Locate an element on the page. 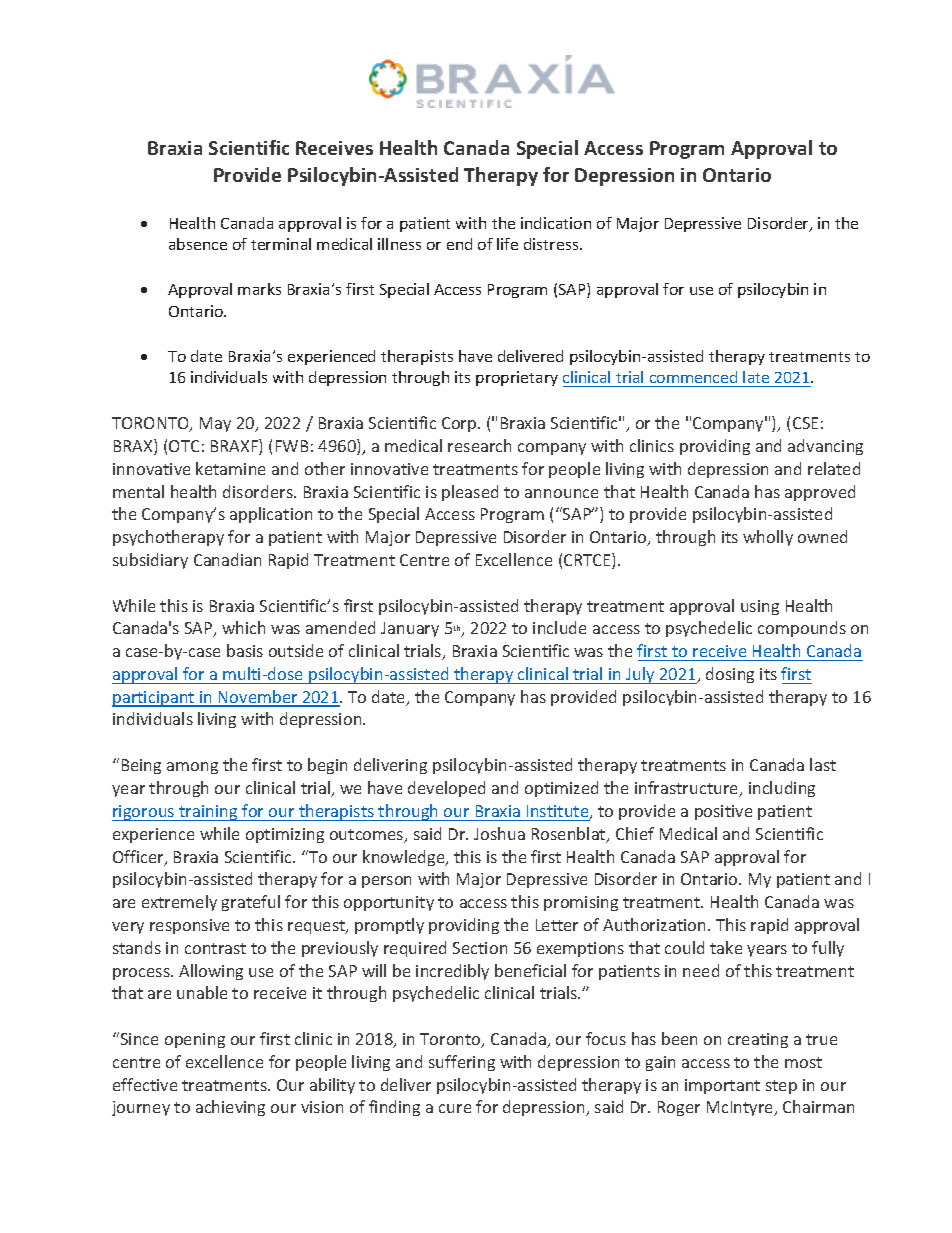 The height and width of the page is (1233, 952). absence is located at coordinates (198, 244).
